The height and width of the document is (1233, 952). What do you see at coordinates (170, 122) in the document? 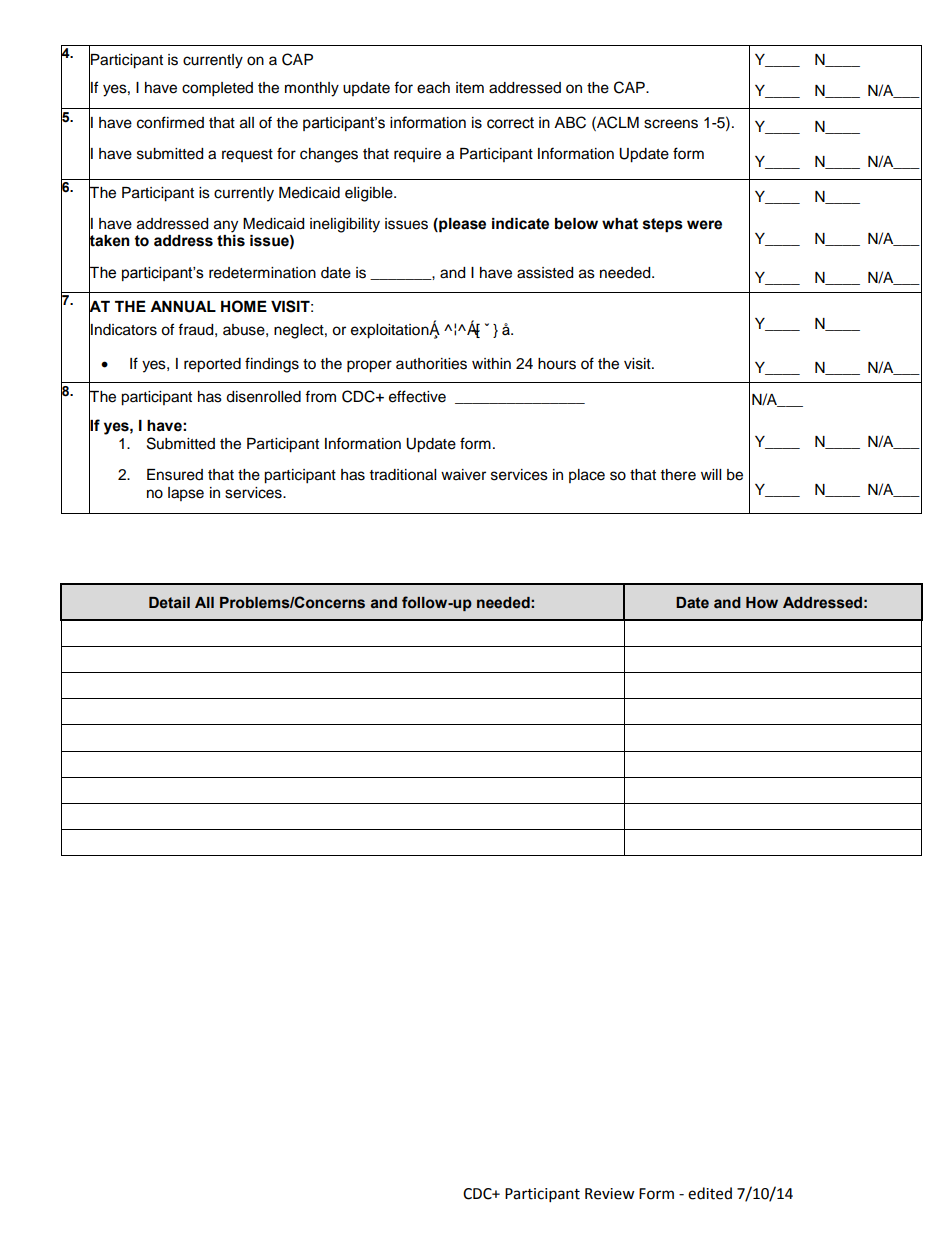
I see `confirmed` at bounding box center [170, 122].
